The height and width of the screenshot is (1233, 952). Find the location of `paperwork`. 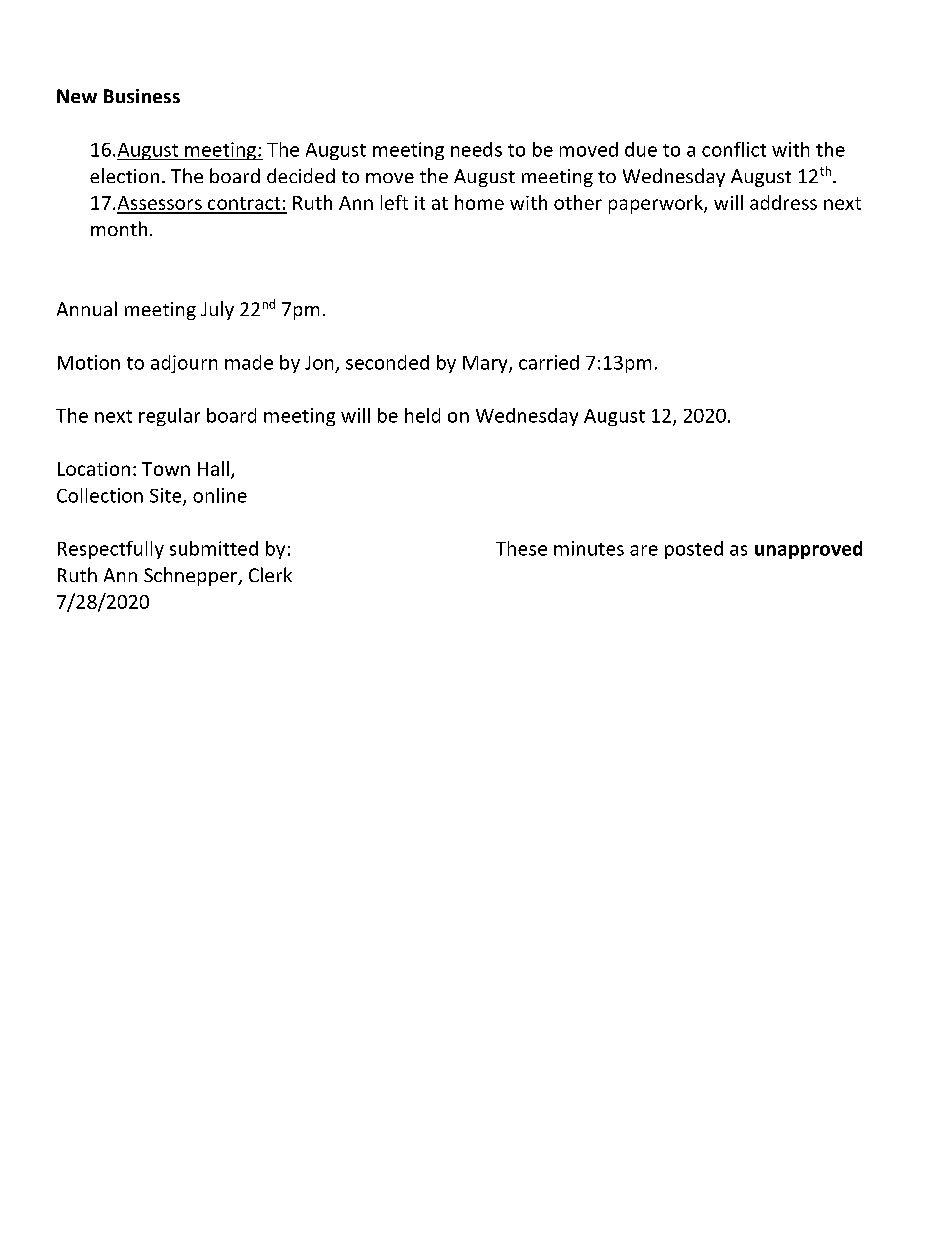

paperwork is located at coordinates (657, 204).
